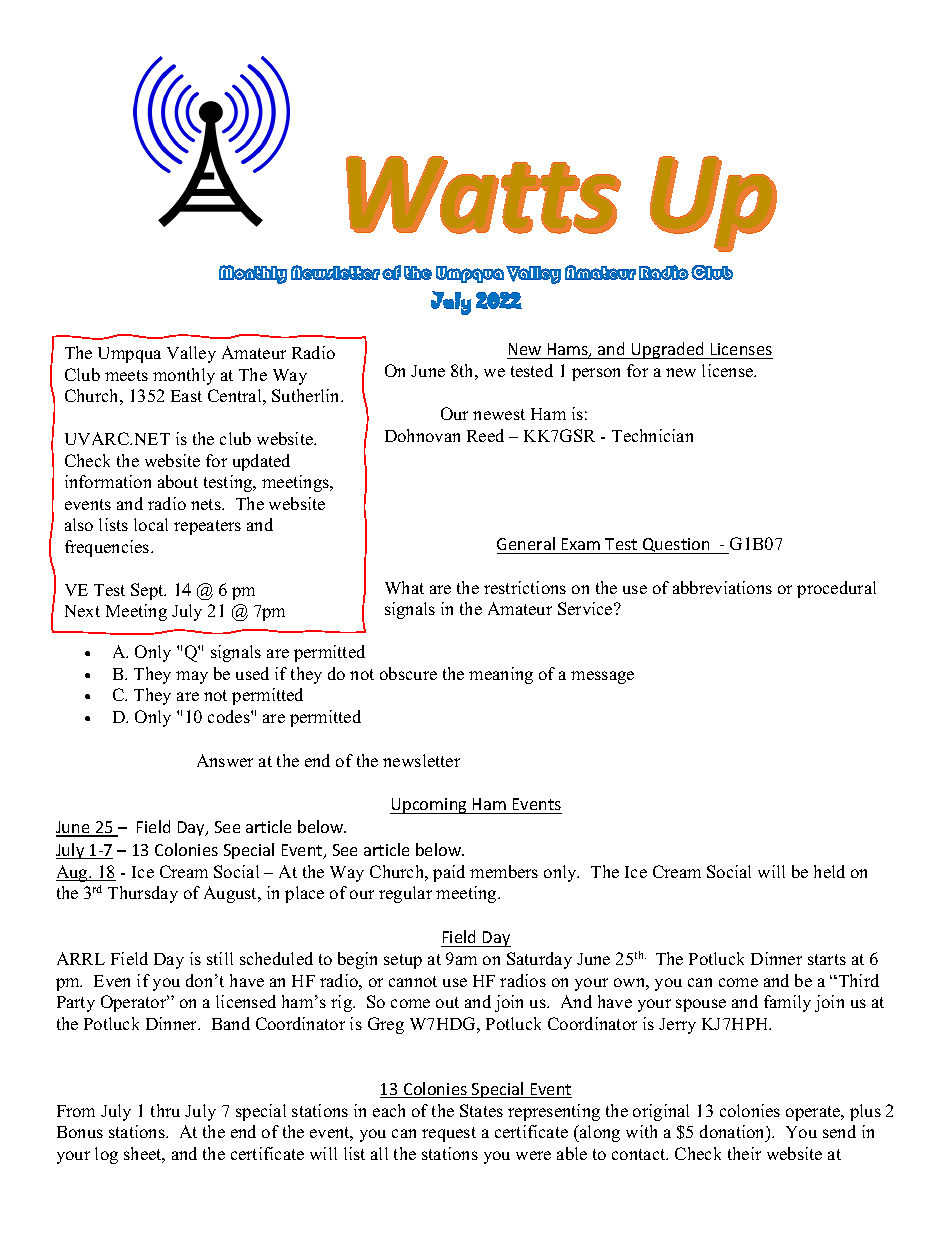 The height and width of the page is (1233, 952). Describe the element at coordinates (126, 375) in the page. I see `meets` at that location.
